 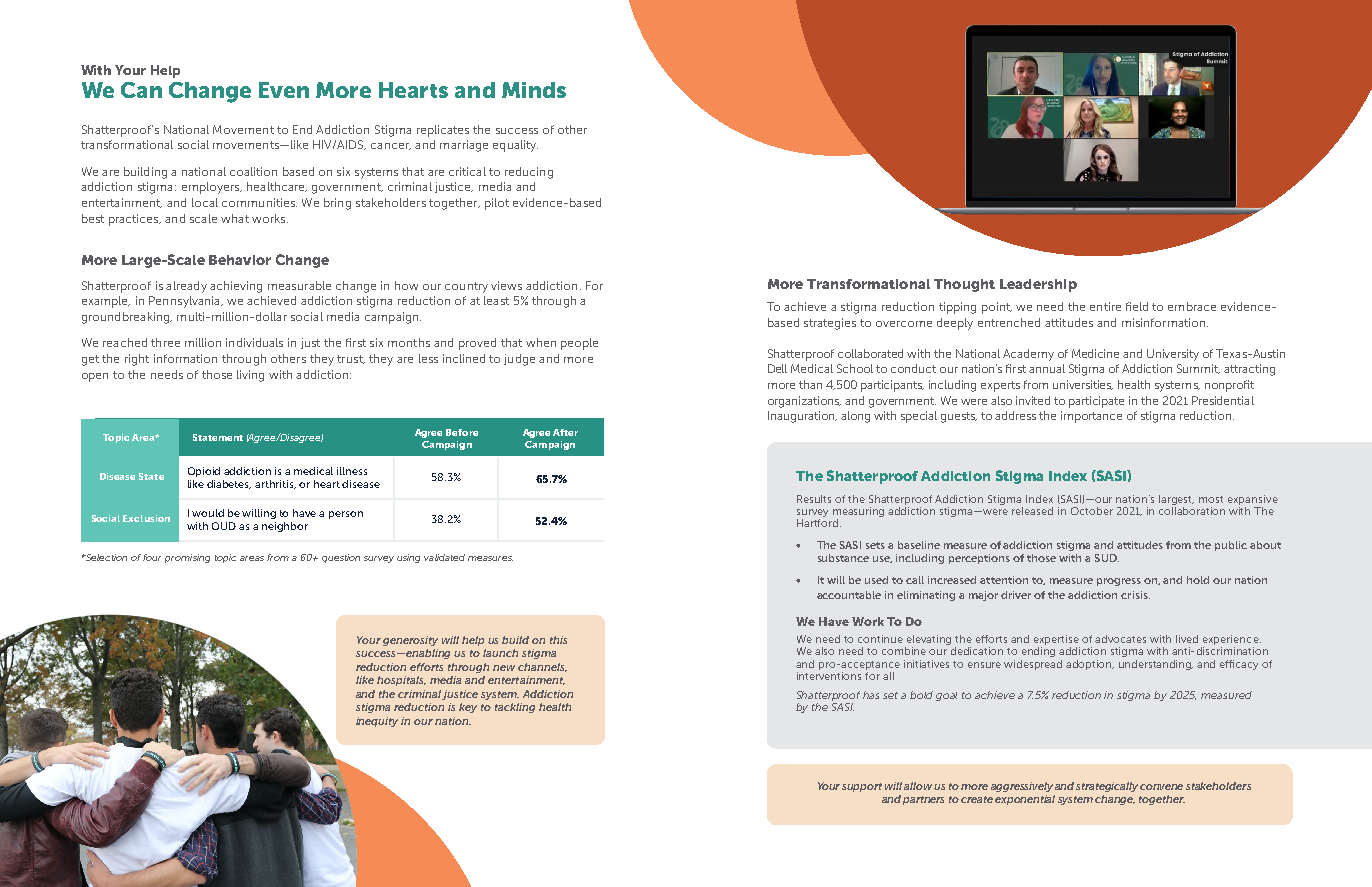 What do you see at coordinates (187, 558) in the document?
I see `promising` at bounding box center [187, 558].
